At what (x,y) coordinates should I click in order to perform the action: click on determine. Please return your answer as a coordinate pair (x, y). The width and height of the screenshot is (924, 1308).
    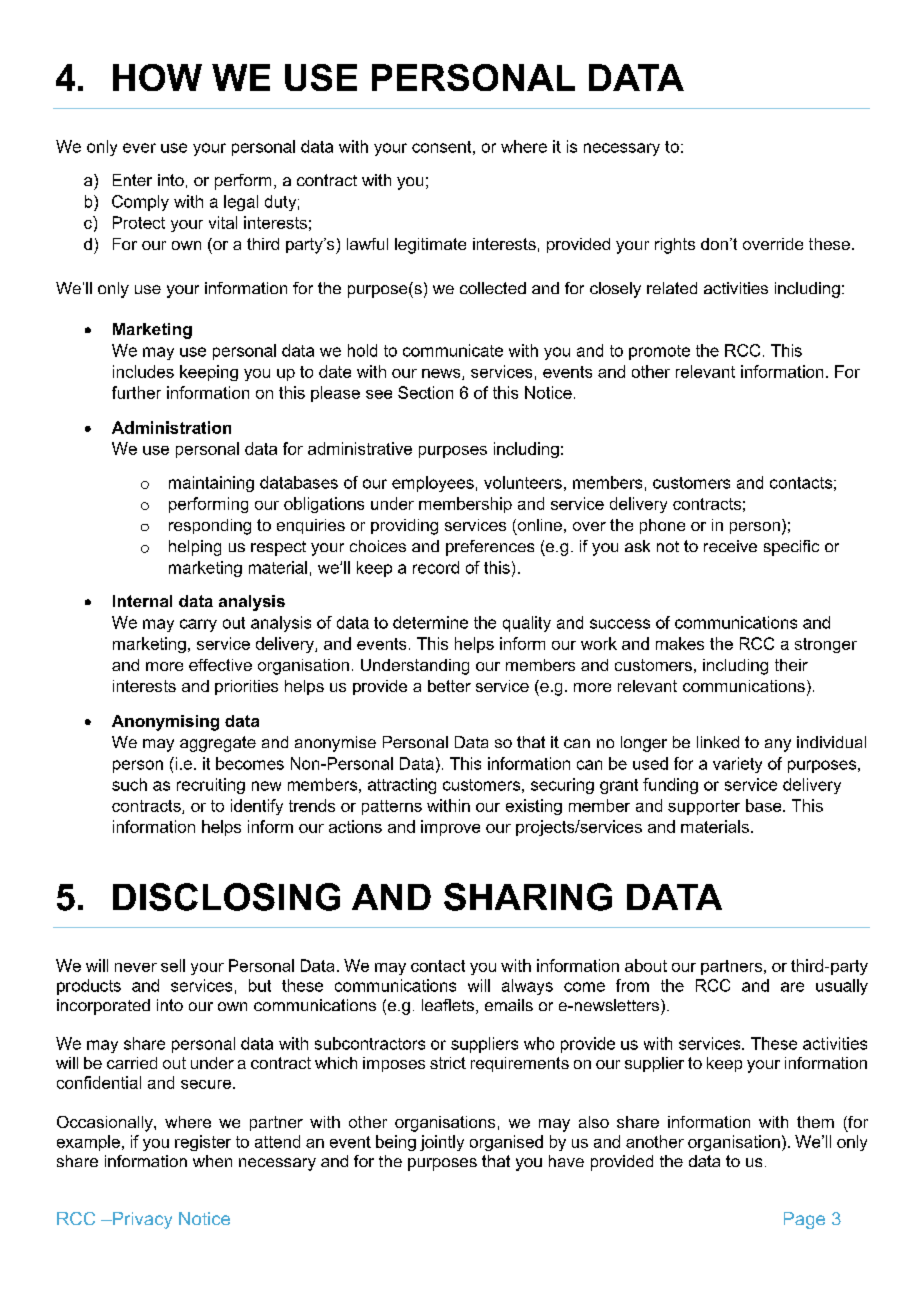
    Looking at the image, I should click on (430, 622).
